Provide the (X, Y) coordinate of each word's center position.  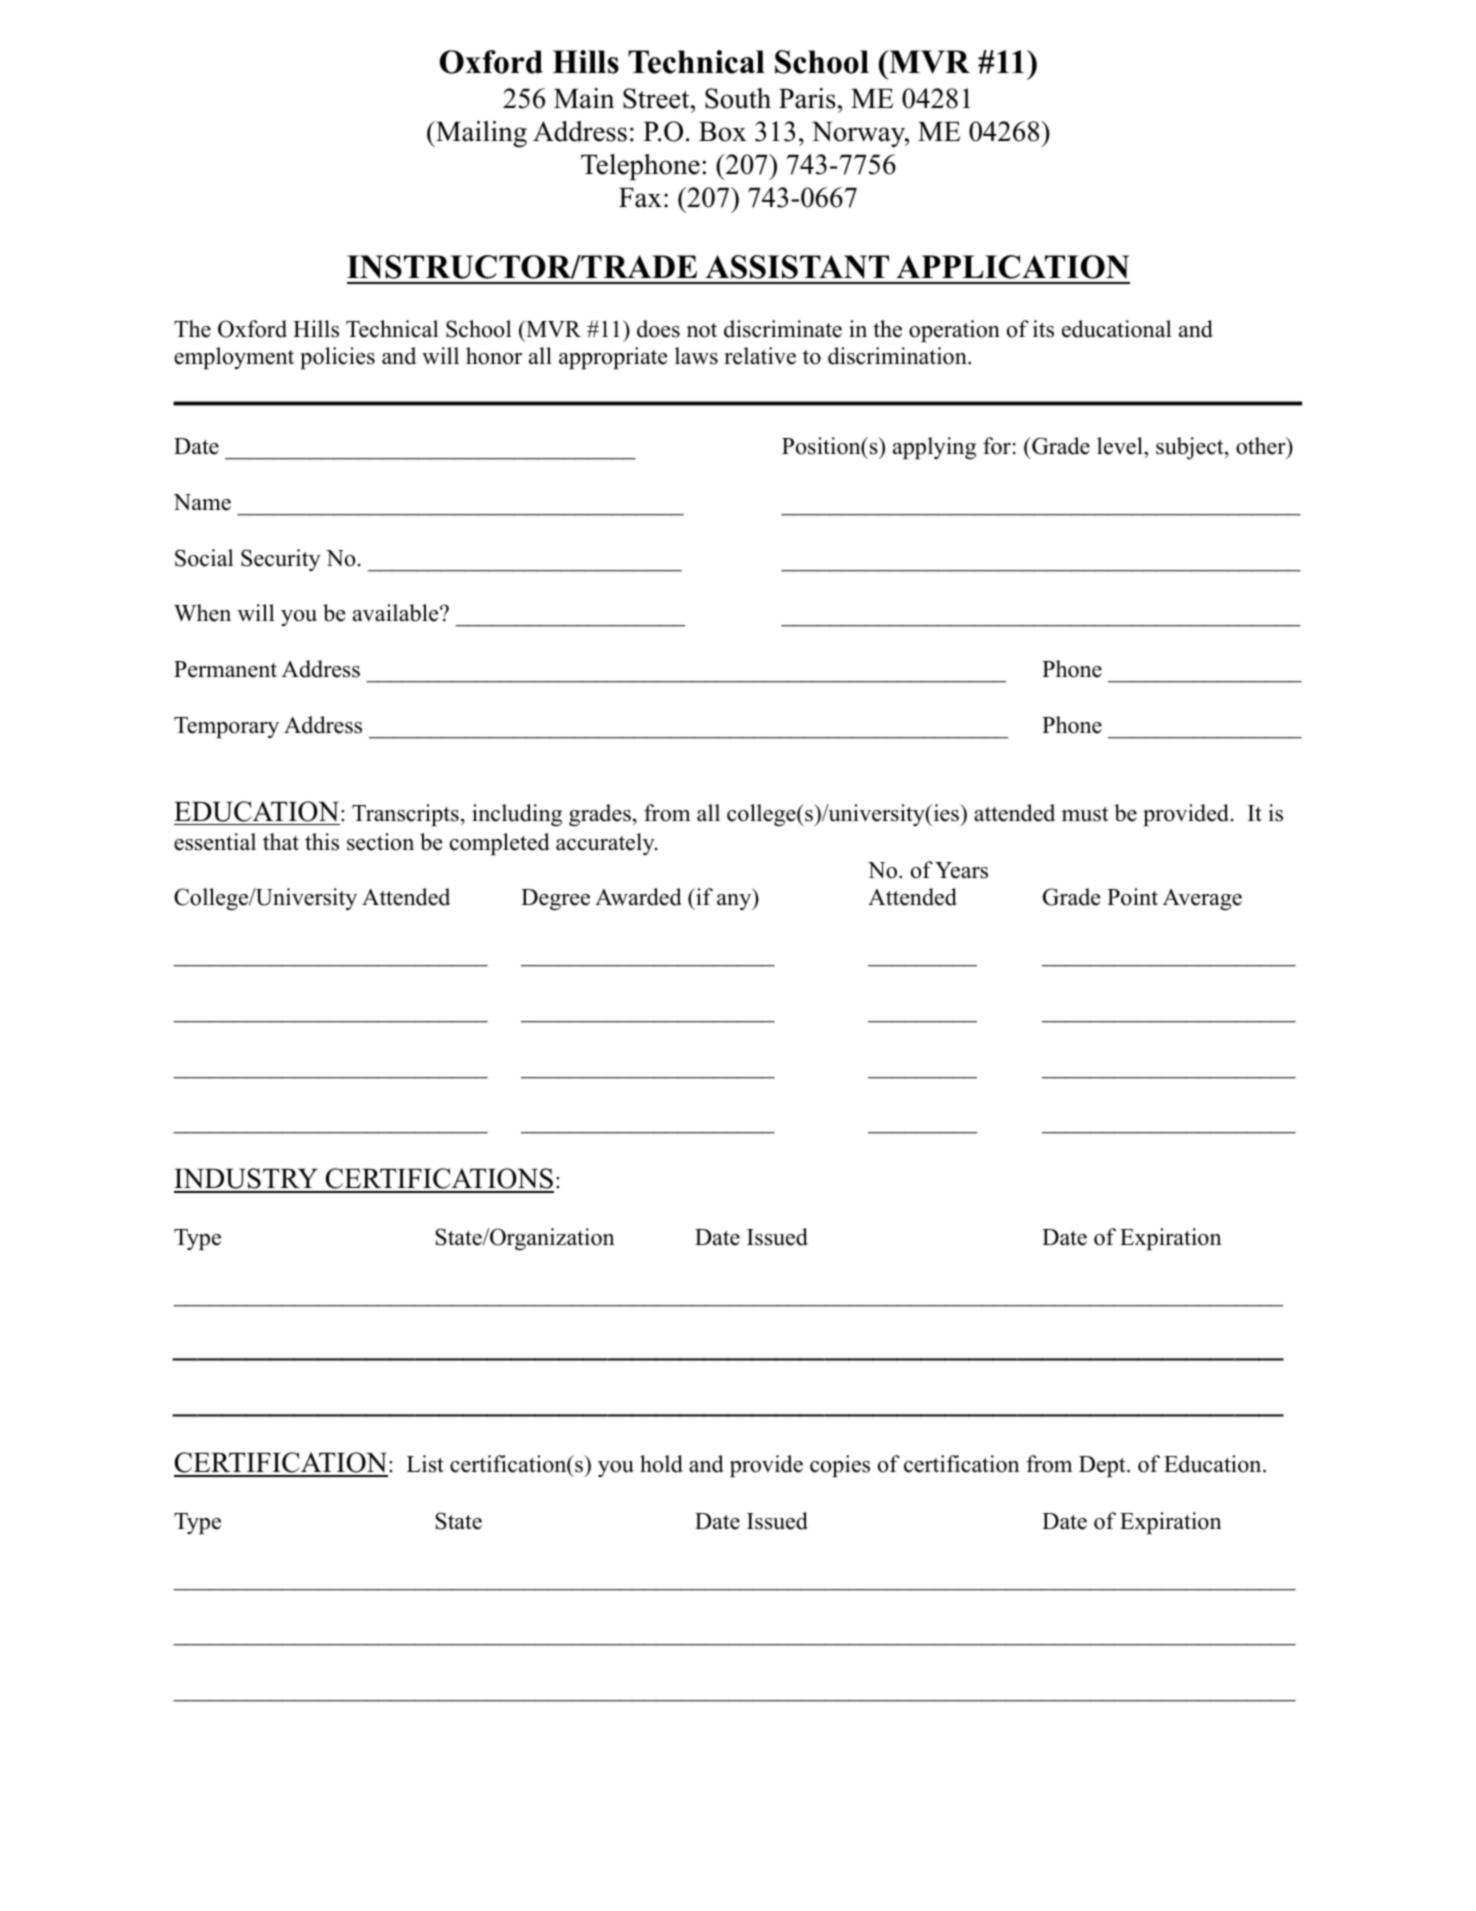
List (425, 1464)
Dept (1103, 1466)
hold (661, 1464)
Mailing (480, 134)
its (1043, 329)
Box (723, 132)
